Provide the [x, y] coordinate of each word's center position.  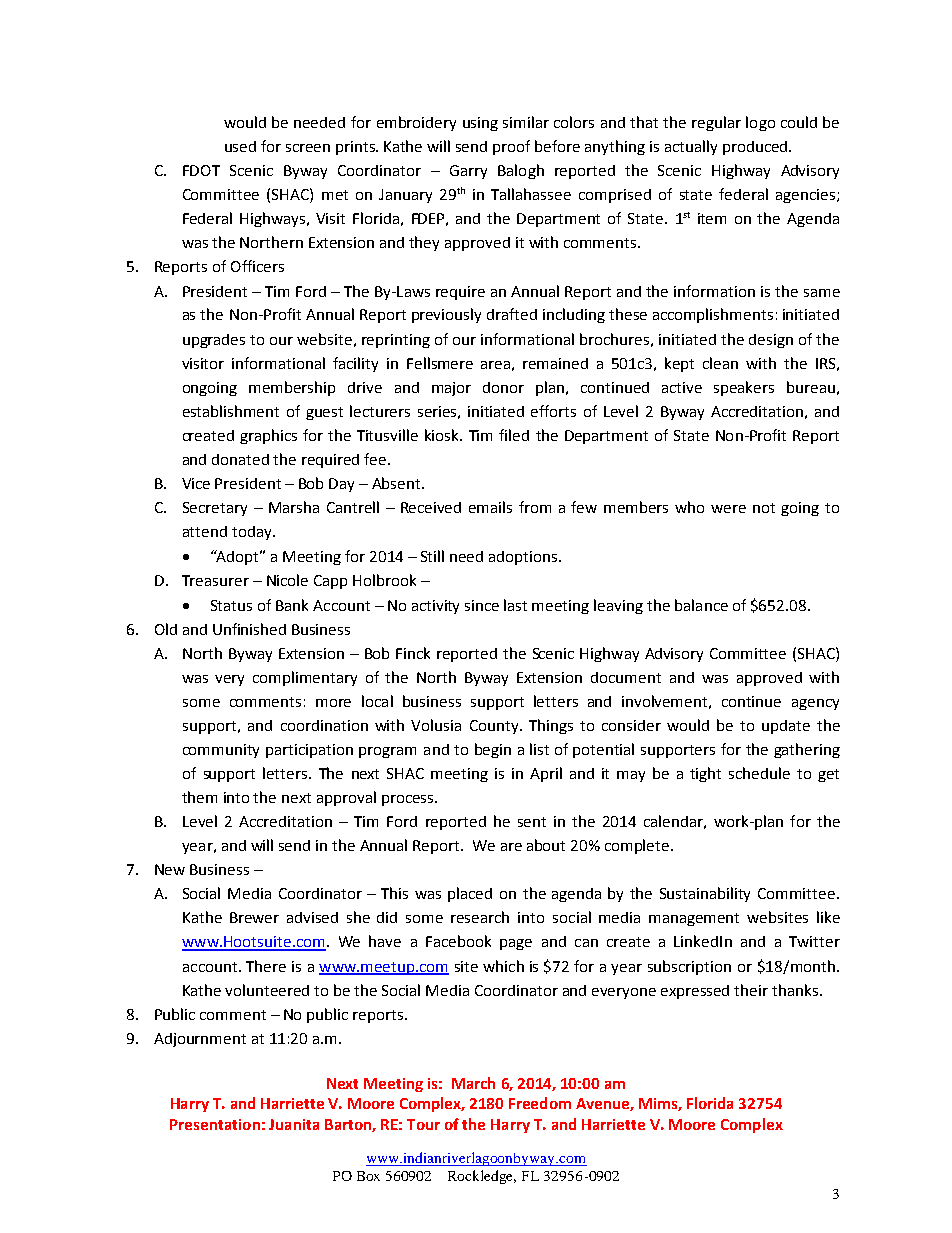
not [764, 508]
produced [755, 148]
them [199, 797]
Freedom [540, 1103]
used [240, 146]
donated [240, 459]
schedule [759, 773]
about [546, 845]
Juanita [294, 1124]
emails [490, 507]
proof [511, 147]
